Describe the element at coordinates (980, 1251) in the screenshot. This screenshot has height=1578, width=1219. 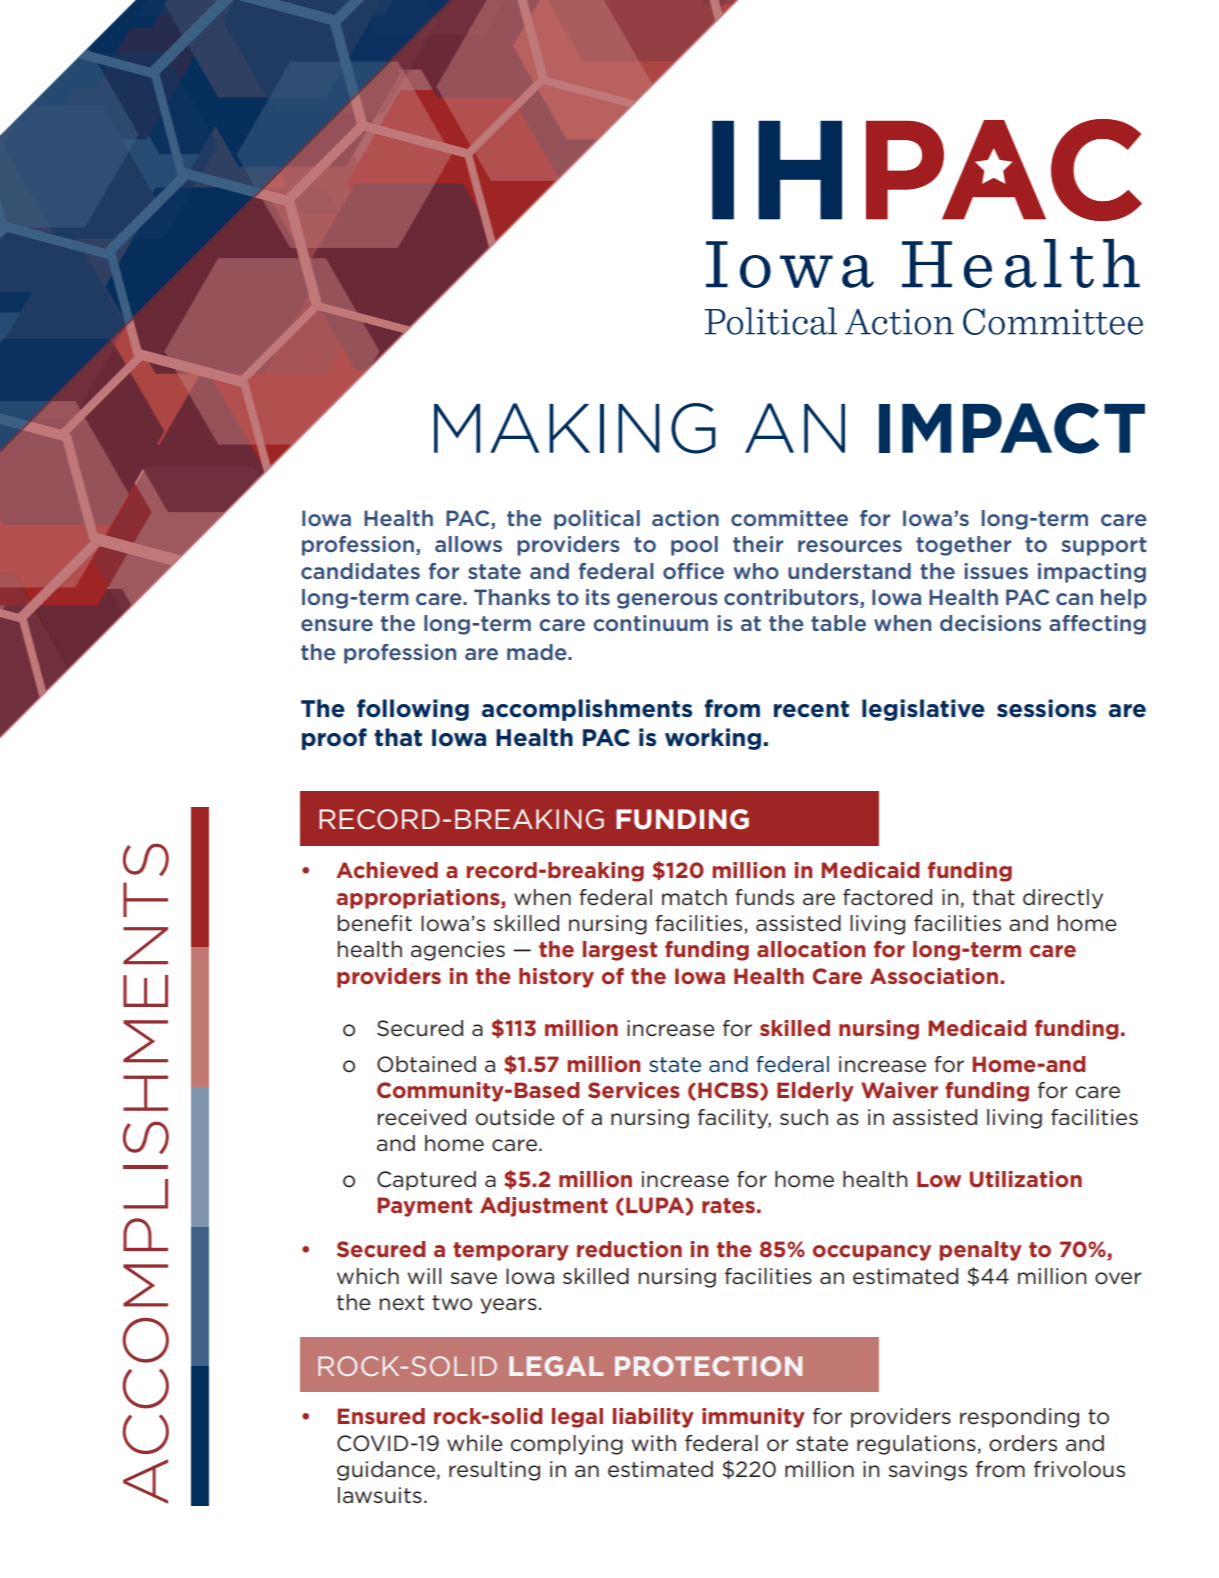
I see `penalty` at that location.
